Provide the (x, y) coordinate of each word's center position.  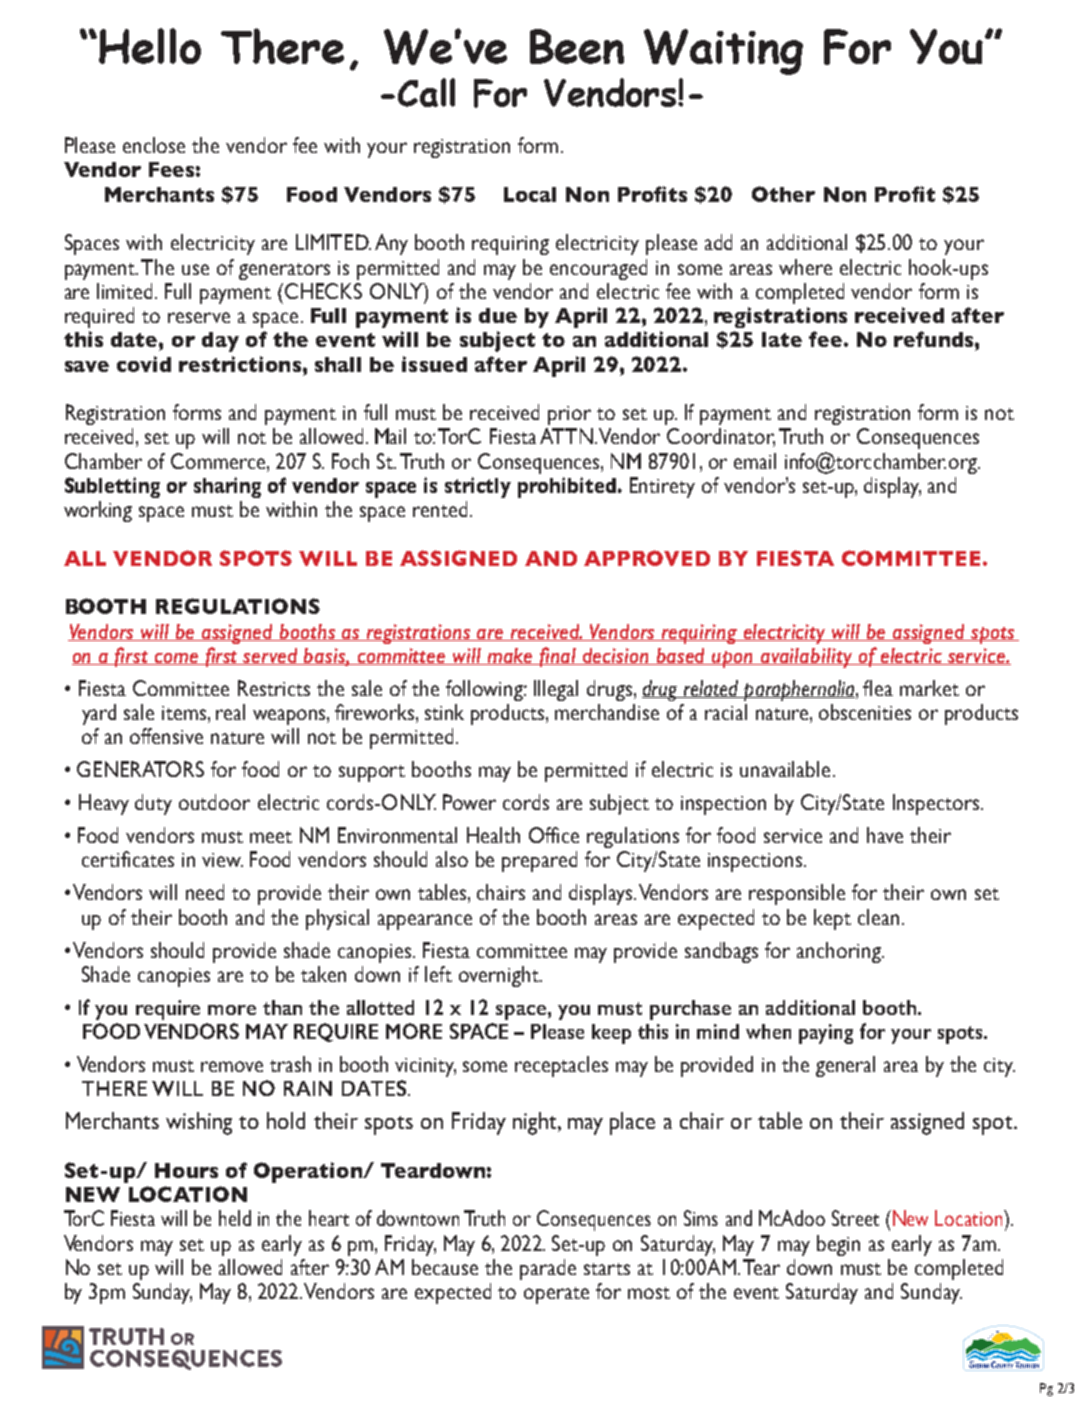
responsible (797, 894)
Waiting (723, 52)
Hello (150, 46)
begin (838, 1245)
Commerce (219, 461)
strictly (478, 487)
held (235, 1218)
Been (577, 46)
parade (548, 1269)
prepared (539, 861)
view (222, 860)
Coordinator (721, 437)
